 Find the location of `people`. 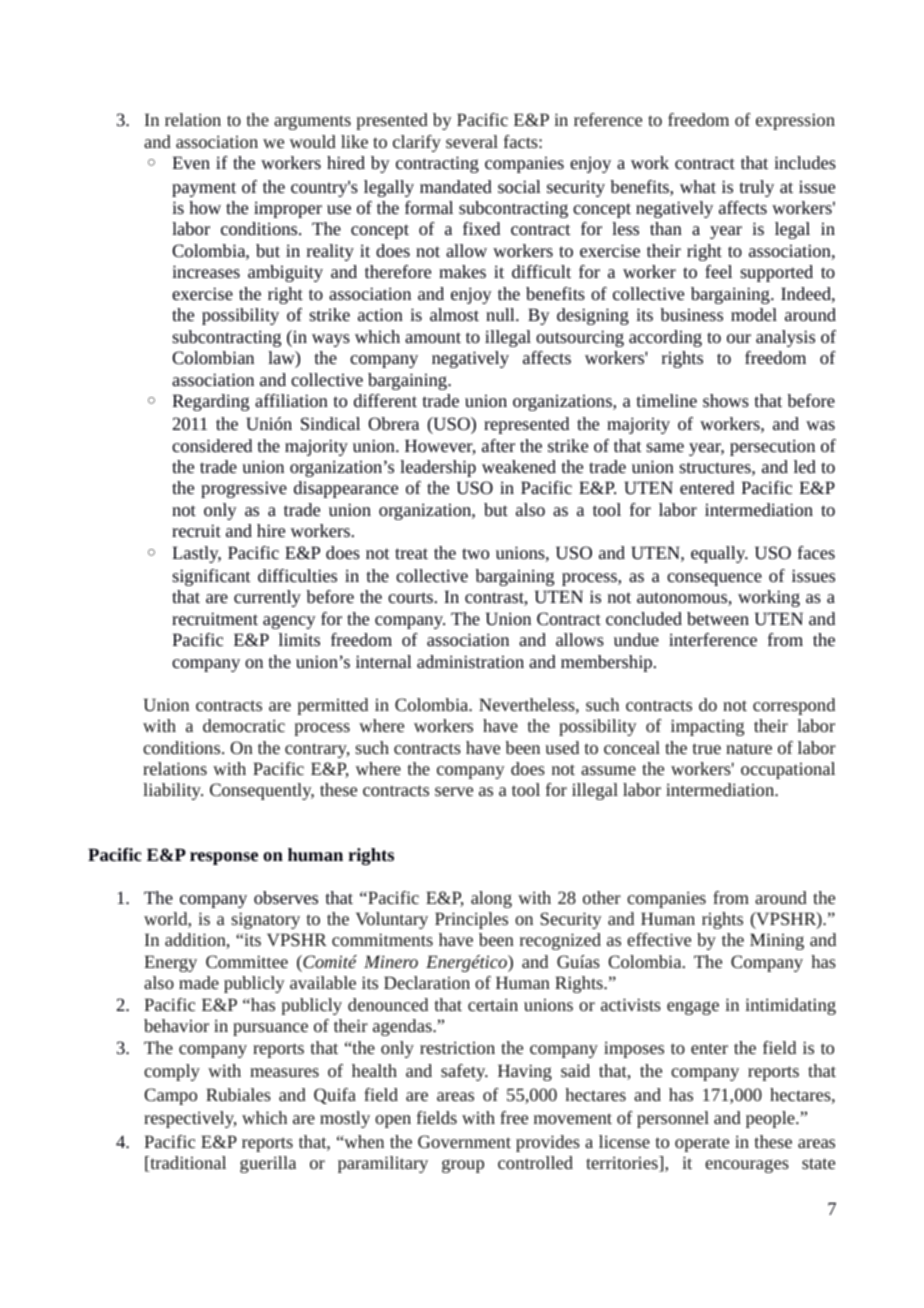

people is located at coordinates (771, 1119).
